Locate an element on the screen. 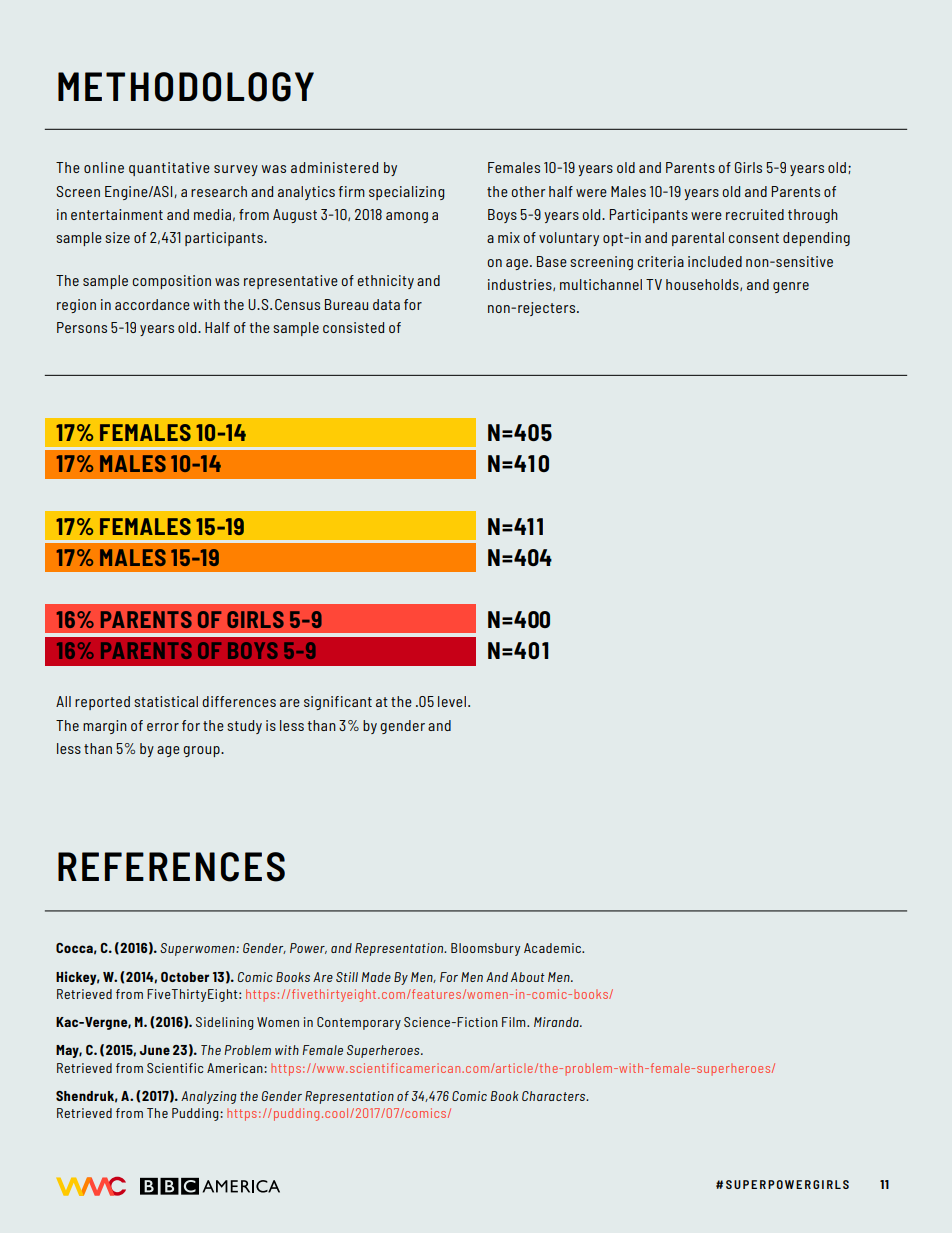 This screenshot has width=952, height=1233. Academic is located at coordinates (553, 948).
